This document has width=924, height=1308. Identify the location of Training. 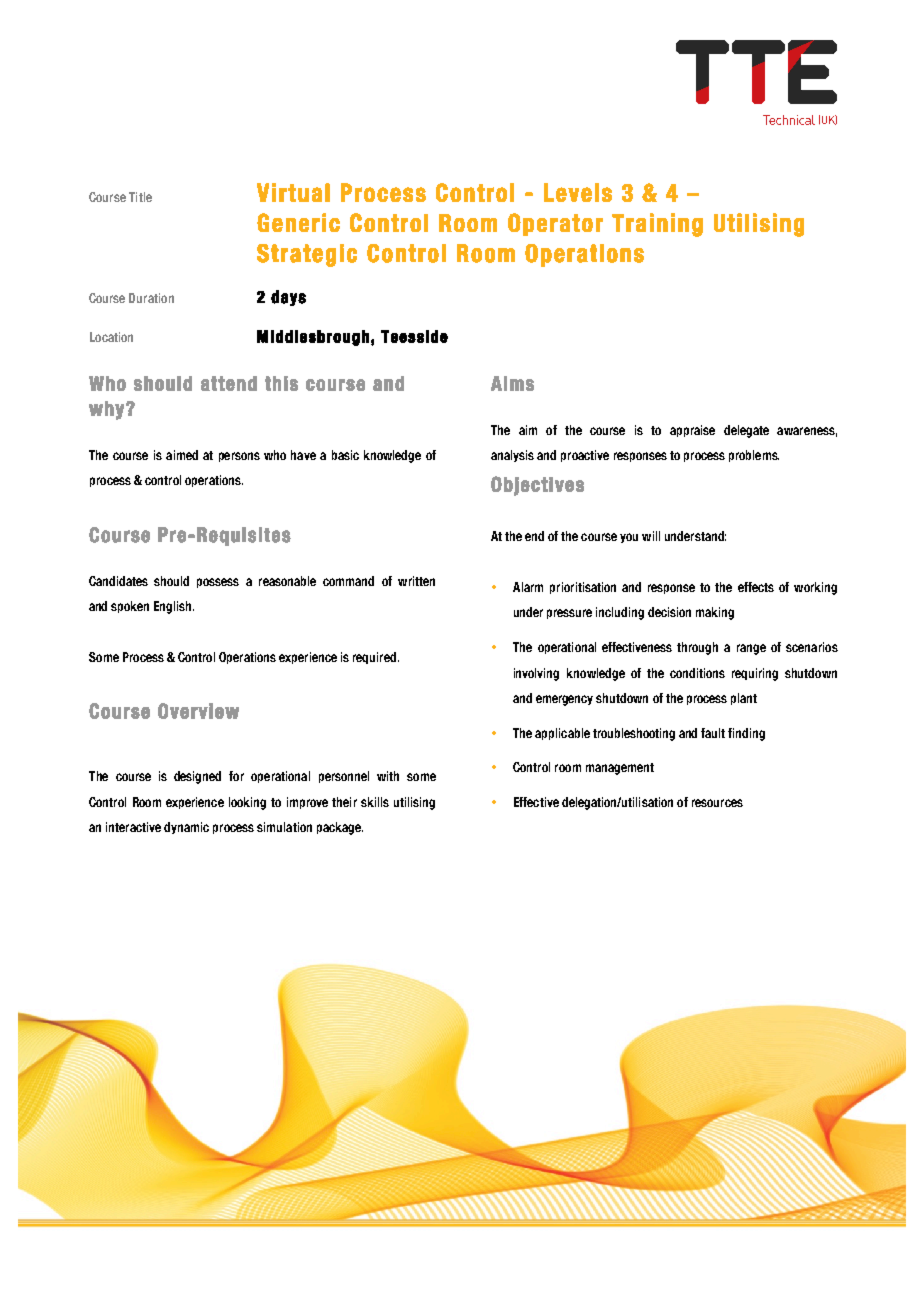
(657, 225).
